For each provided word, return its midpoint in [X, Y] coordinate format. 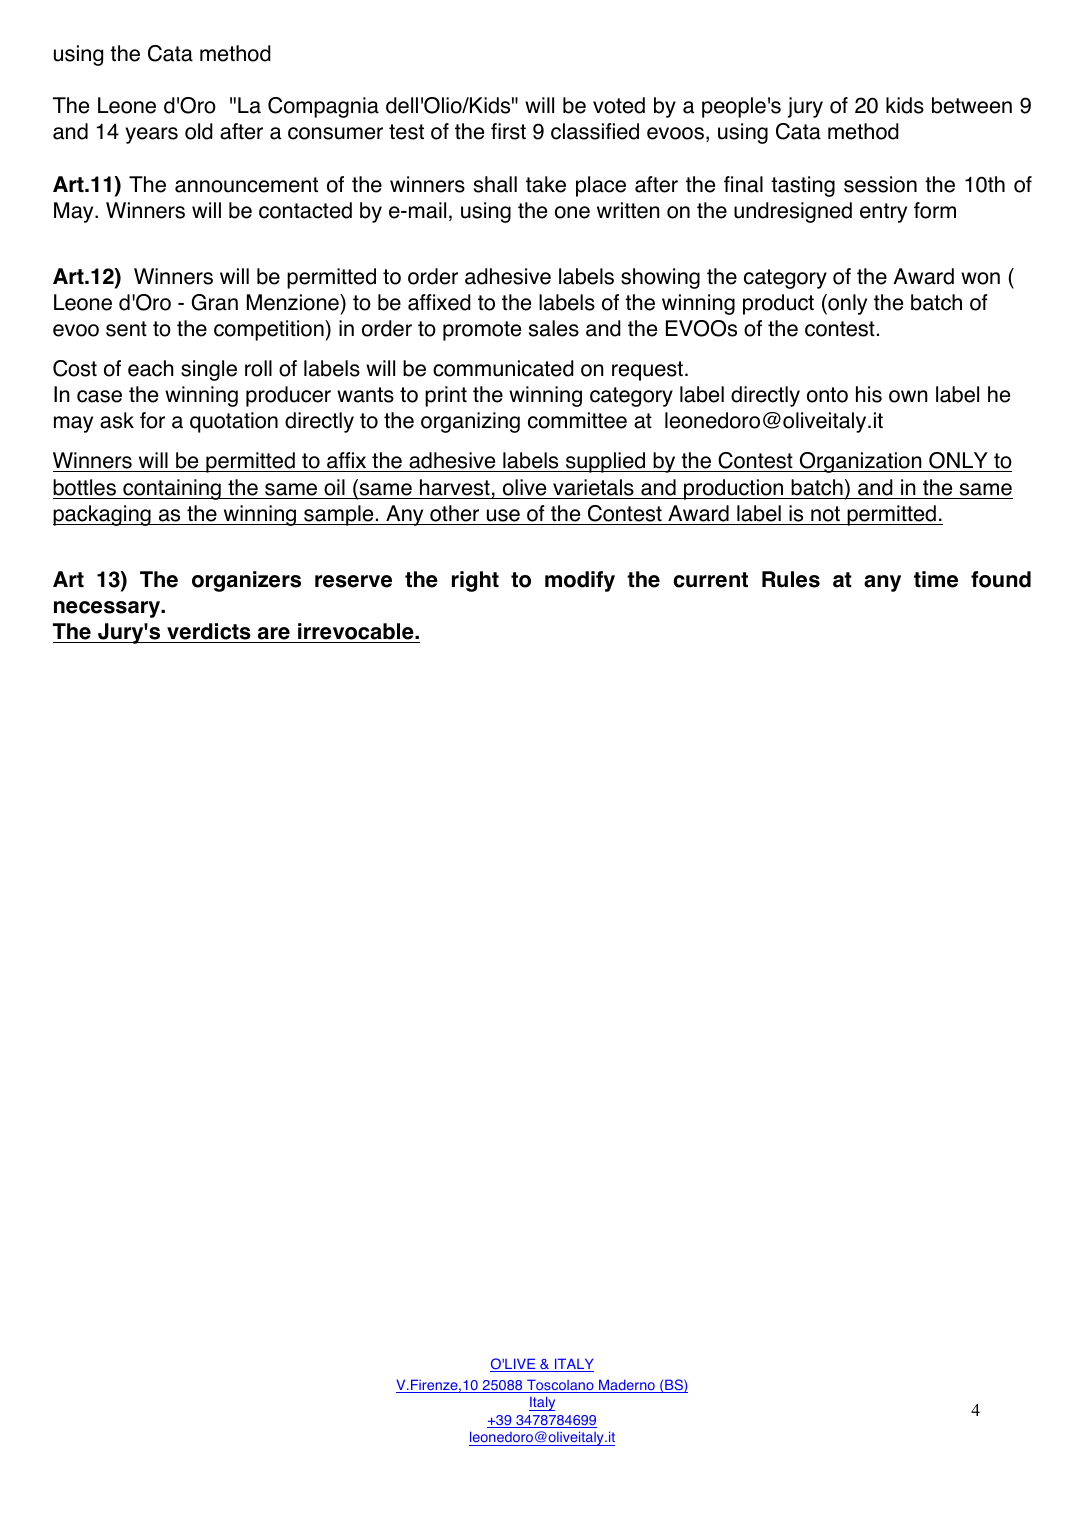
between [972, 105]
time [936, 579]
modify [580, 581]
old [199, 131]
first [508, 131]
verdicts [209, 631]
